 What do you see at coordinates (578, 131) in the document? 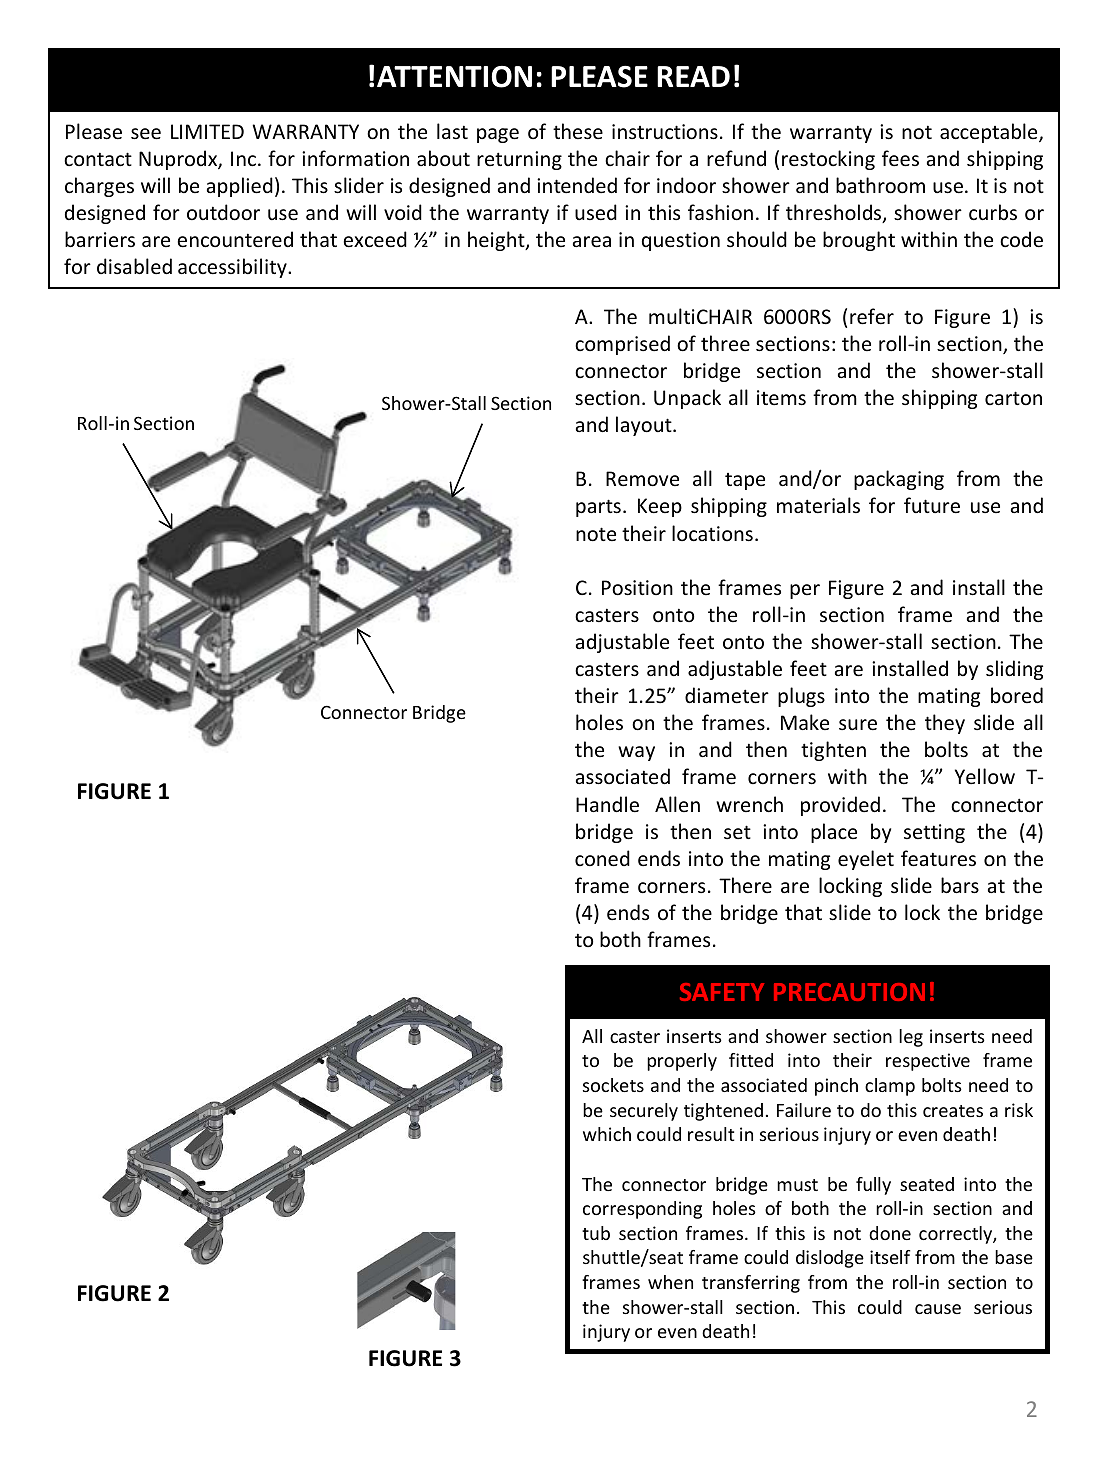
I see `these` at bounding box center [578, 131].
